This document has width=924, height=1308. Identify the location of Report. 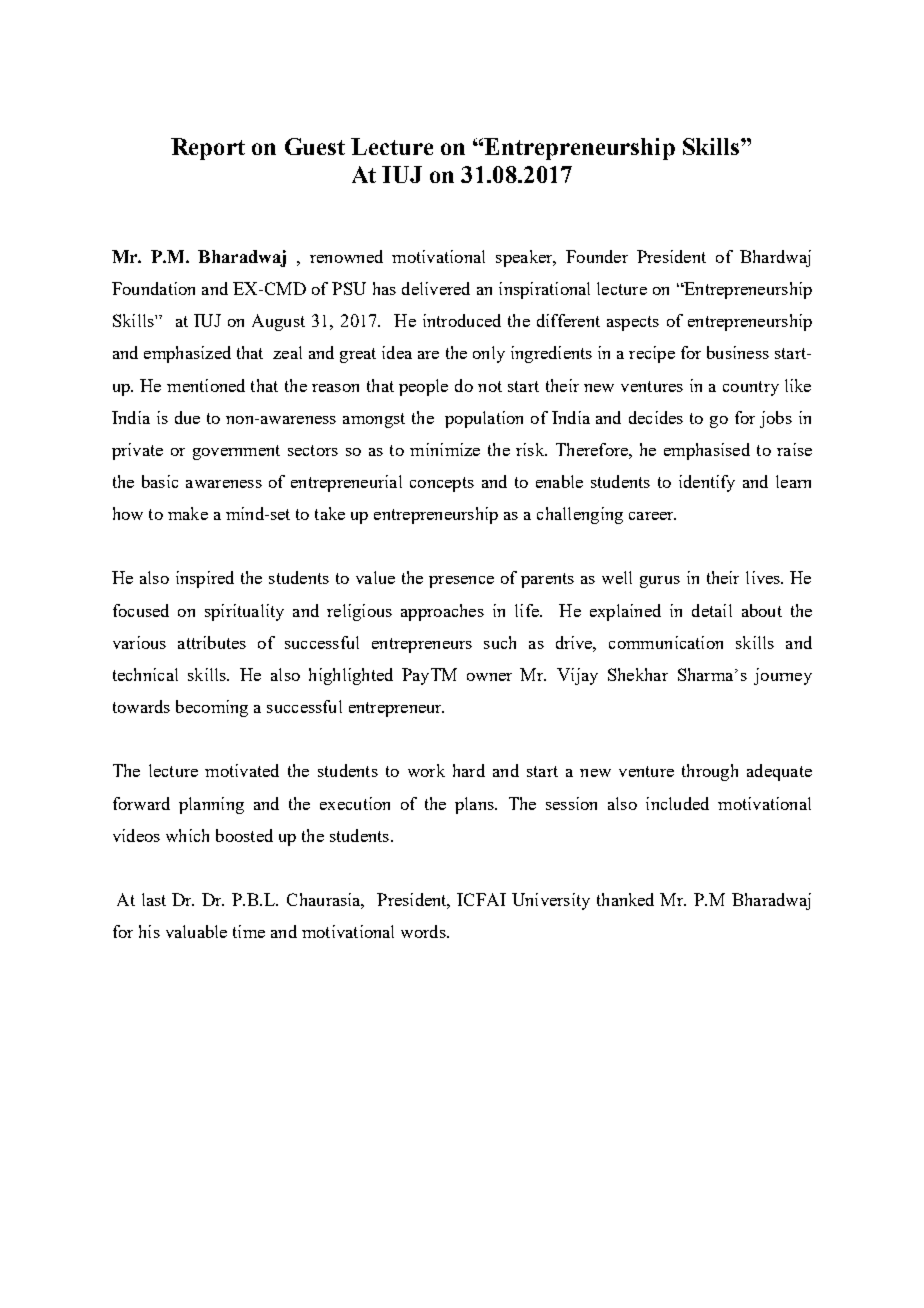
(208, 149).
